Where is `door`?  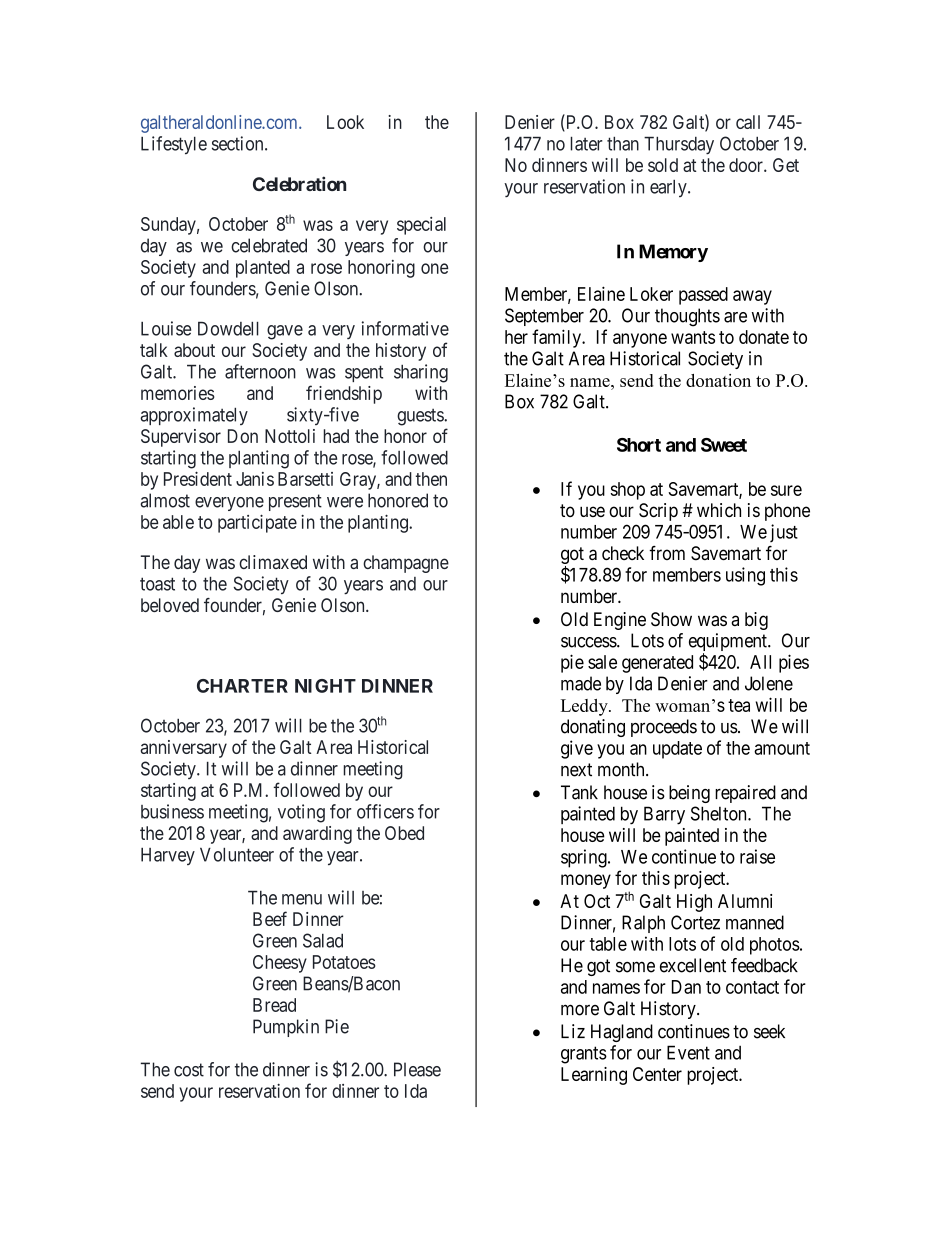 door is located at coordinates (747, 165).
